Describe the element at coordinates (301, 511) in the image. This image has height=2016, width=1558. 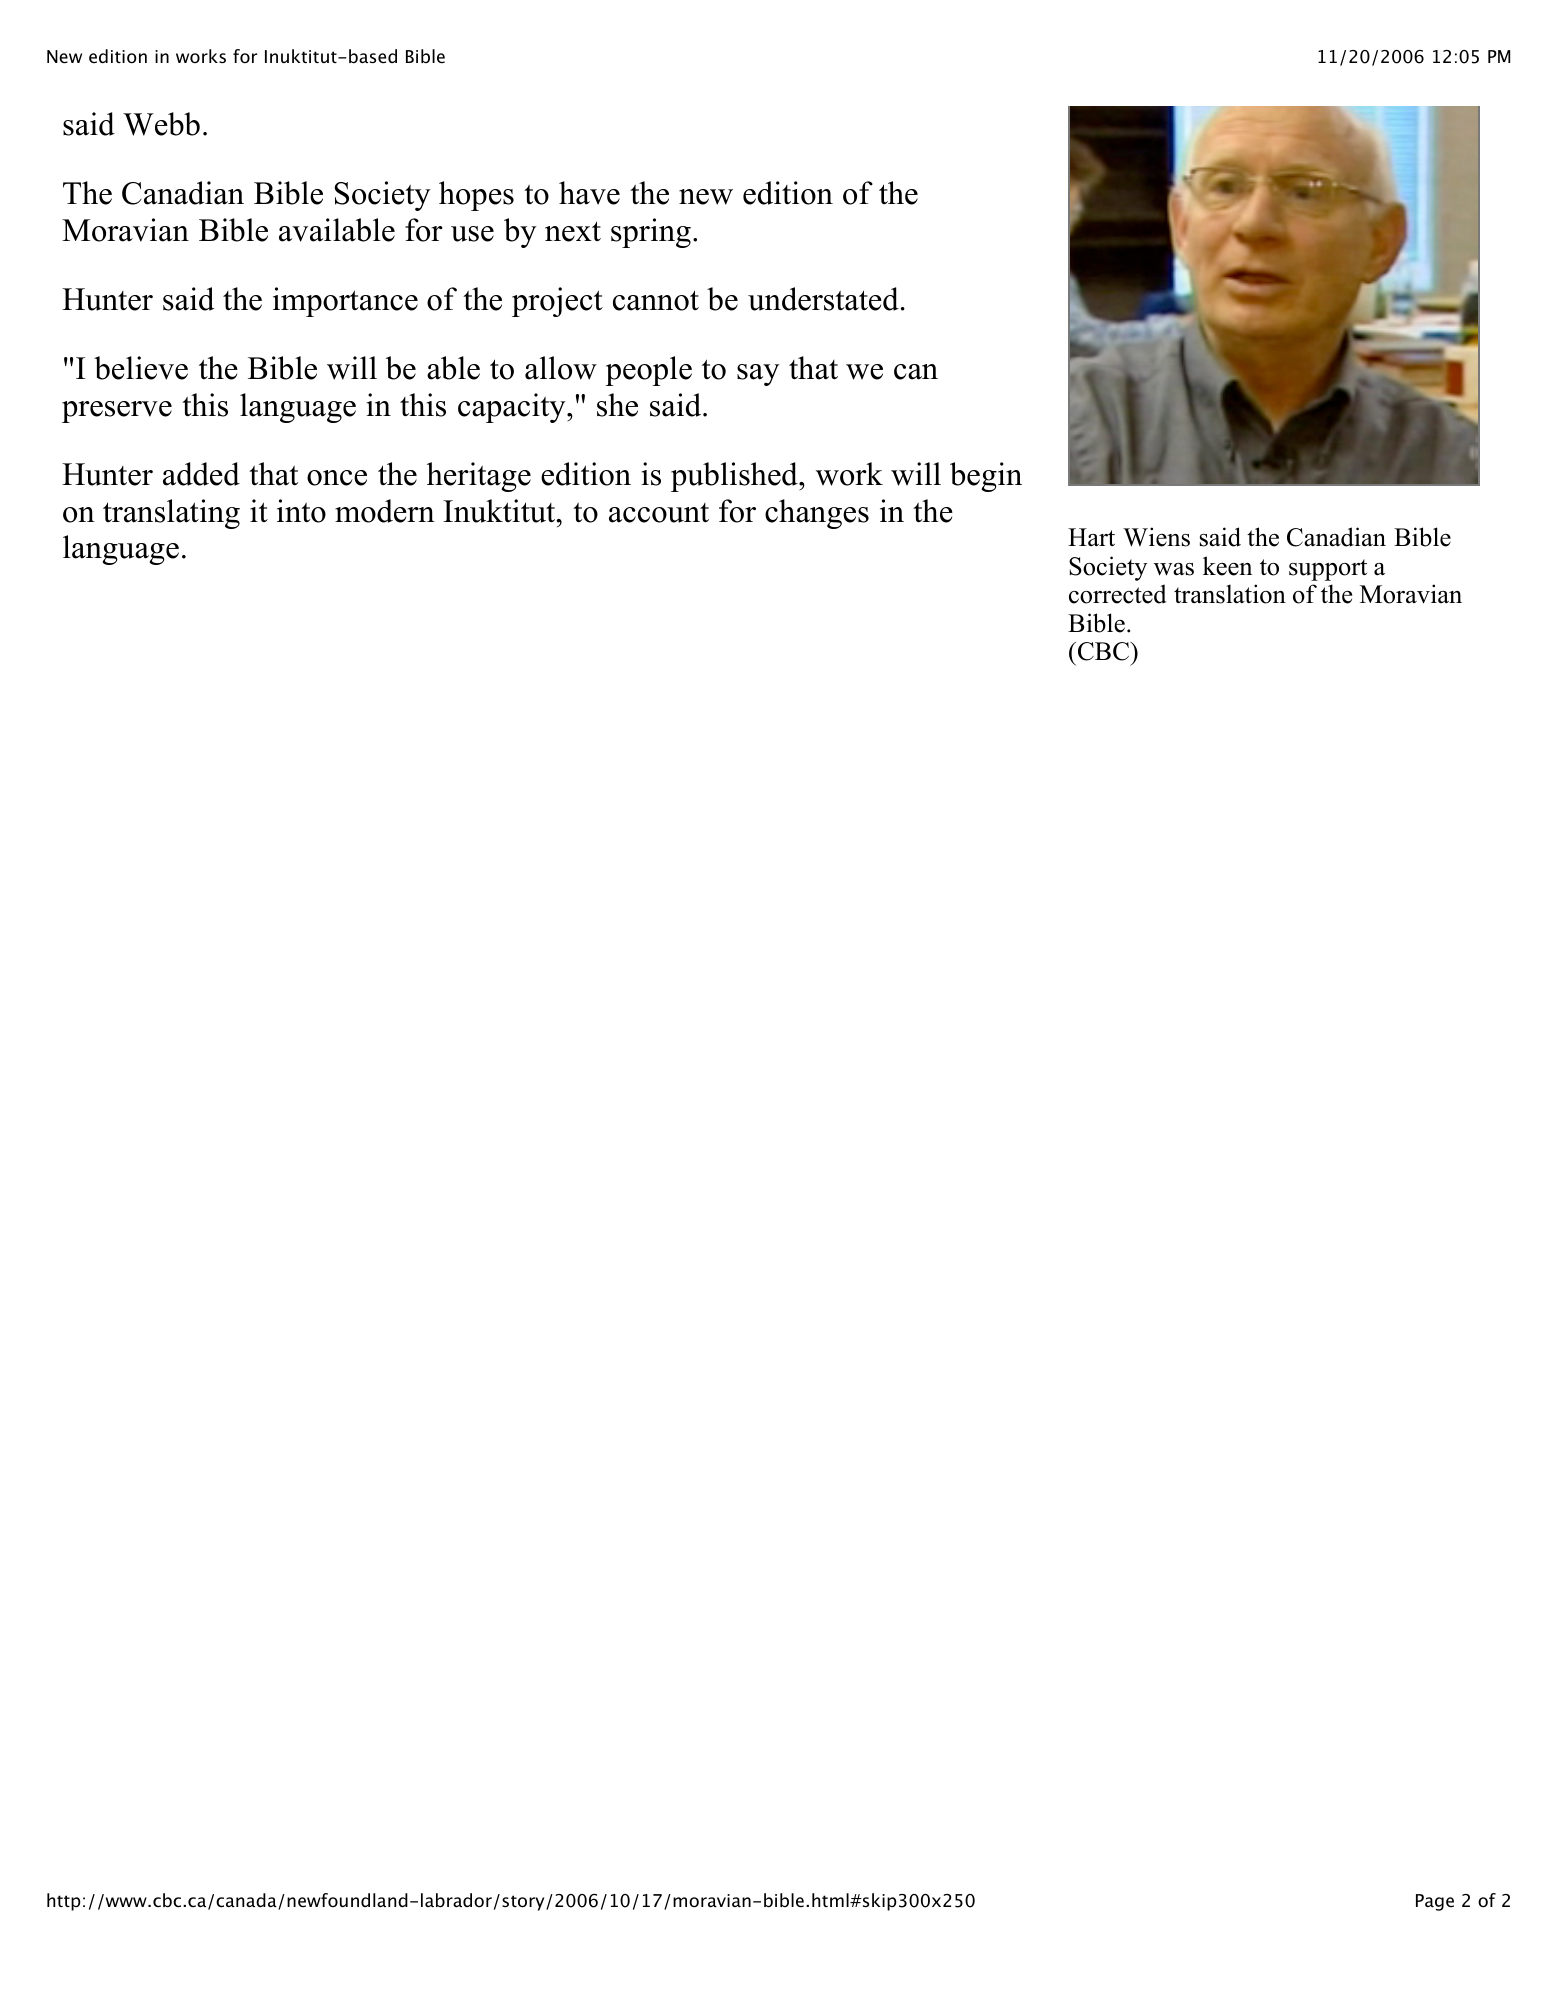
I see `into` at that location.
